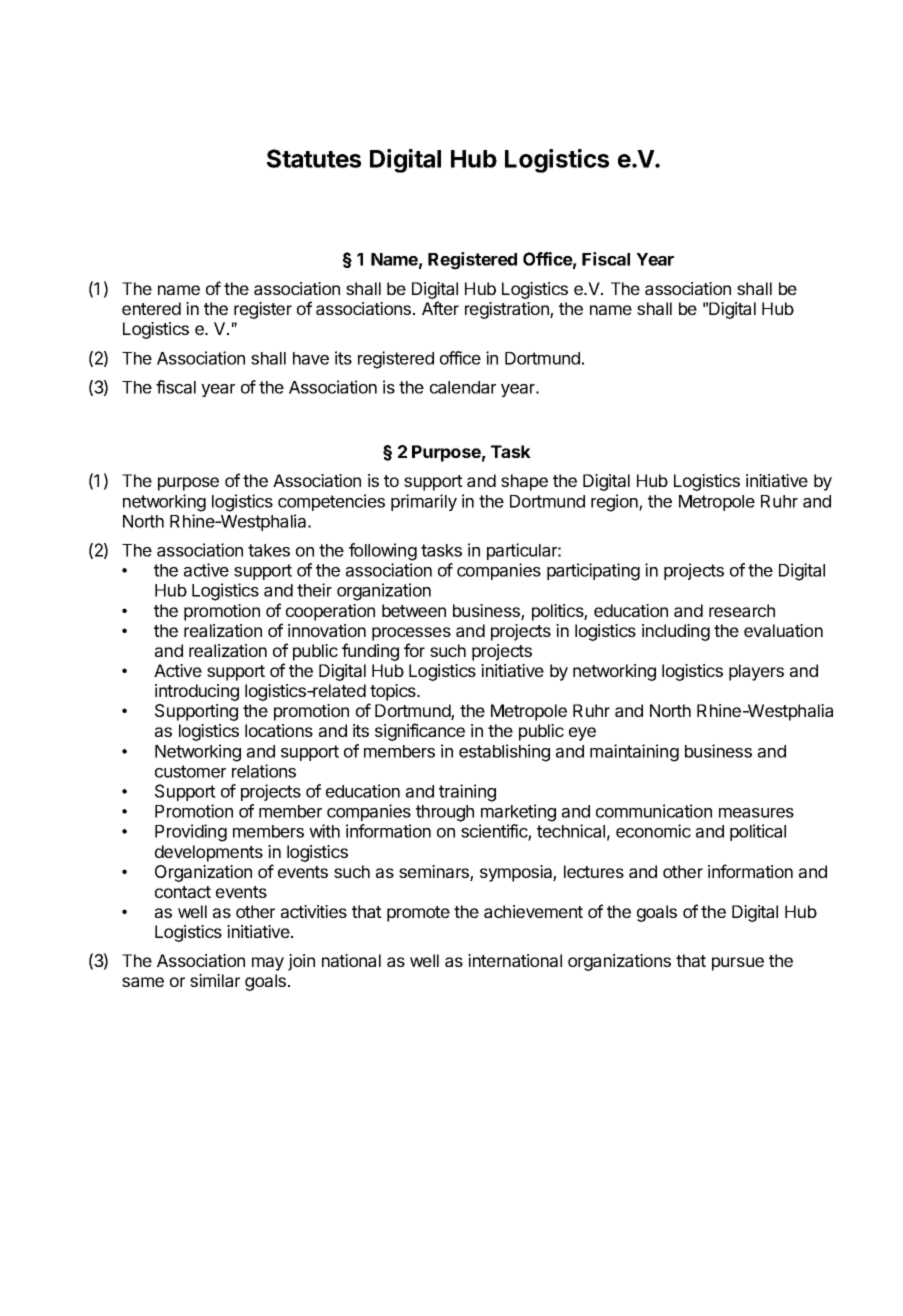 This page has height=1316, width=903. What do you see at coordinates (508, 310) in the page?
I see `registration` at bounding box center [508, 310].
